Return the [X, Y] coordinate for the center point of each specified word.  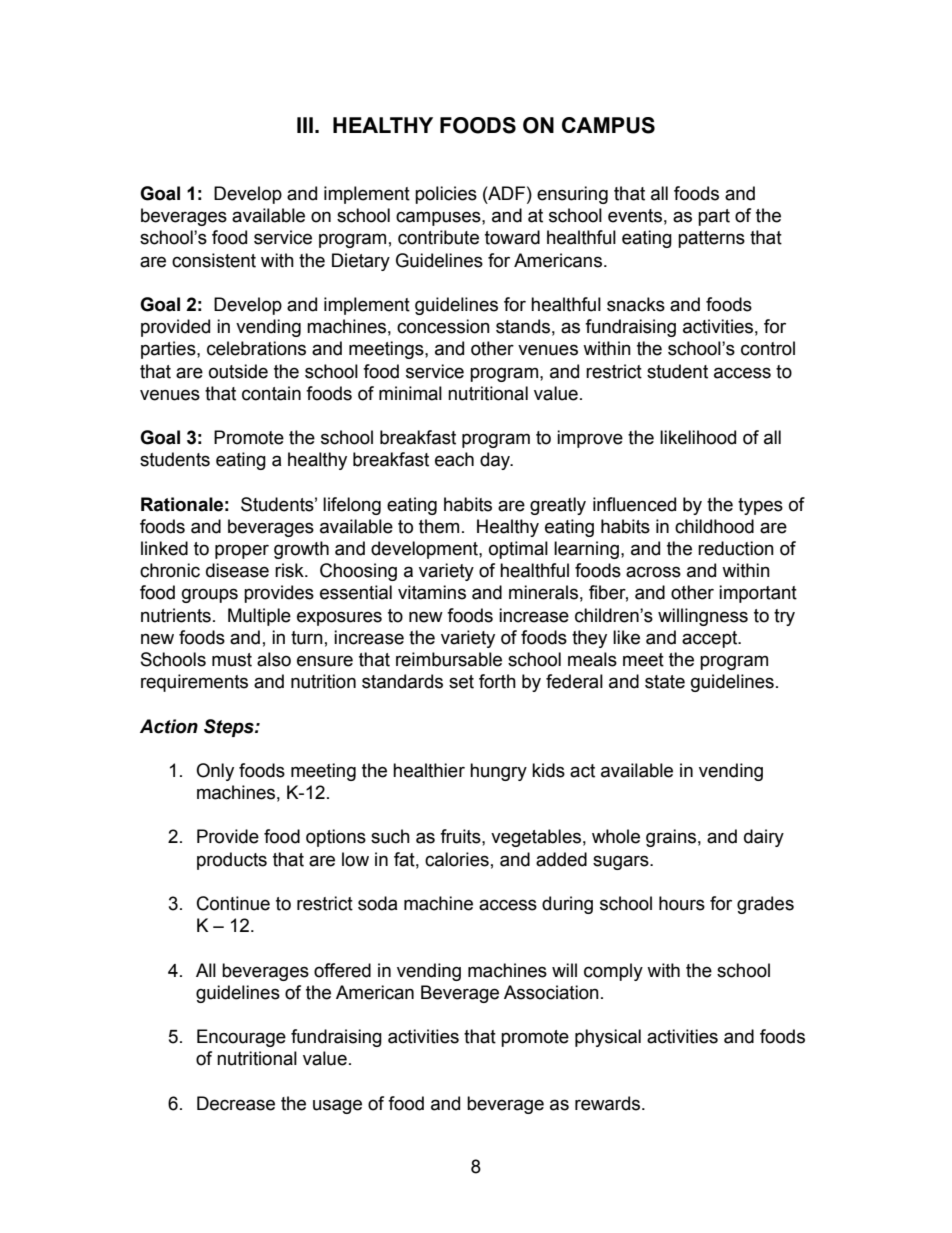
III [305, 125]
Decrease [236, 1103]
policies [446, 195]
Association [551, 992]
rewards [609, 1103]
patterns [711, 239]
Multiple [259, 617]
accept [711, 639]
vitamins [432, 592]
